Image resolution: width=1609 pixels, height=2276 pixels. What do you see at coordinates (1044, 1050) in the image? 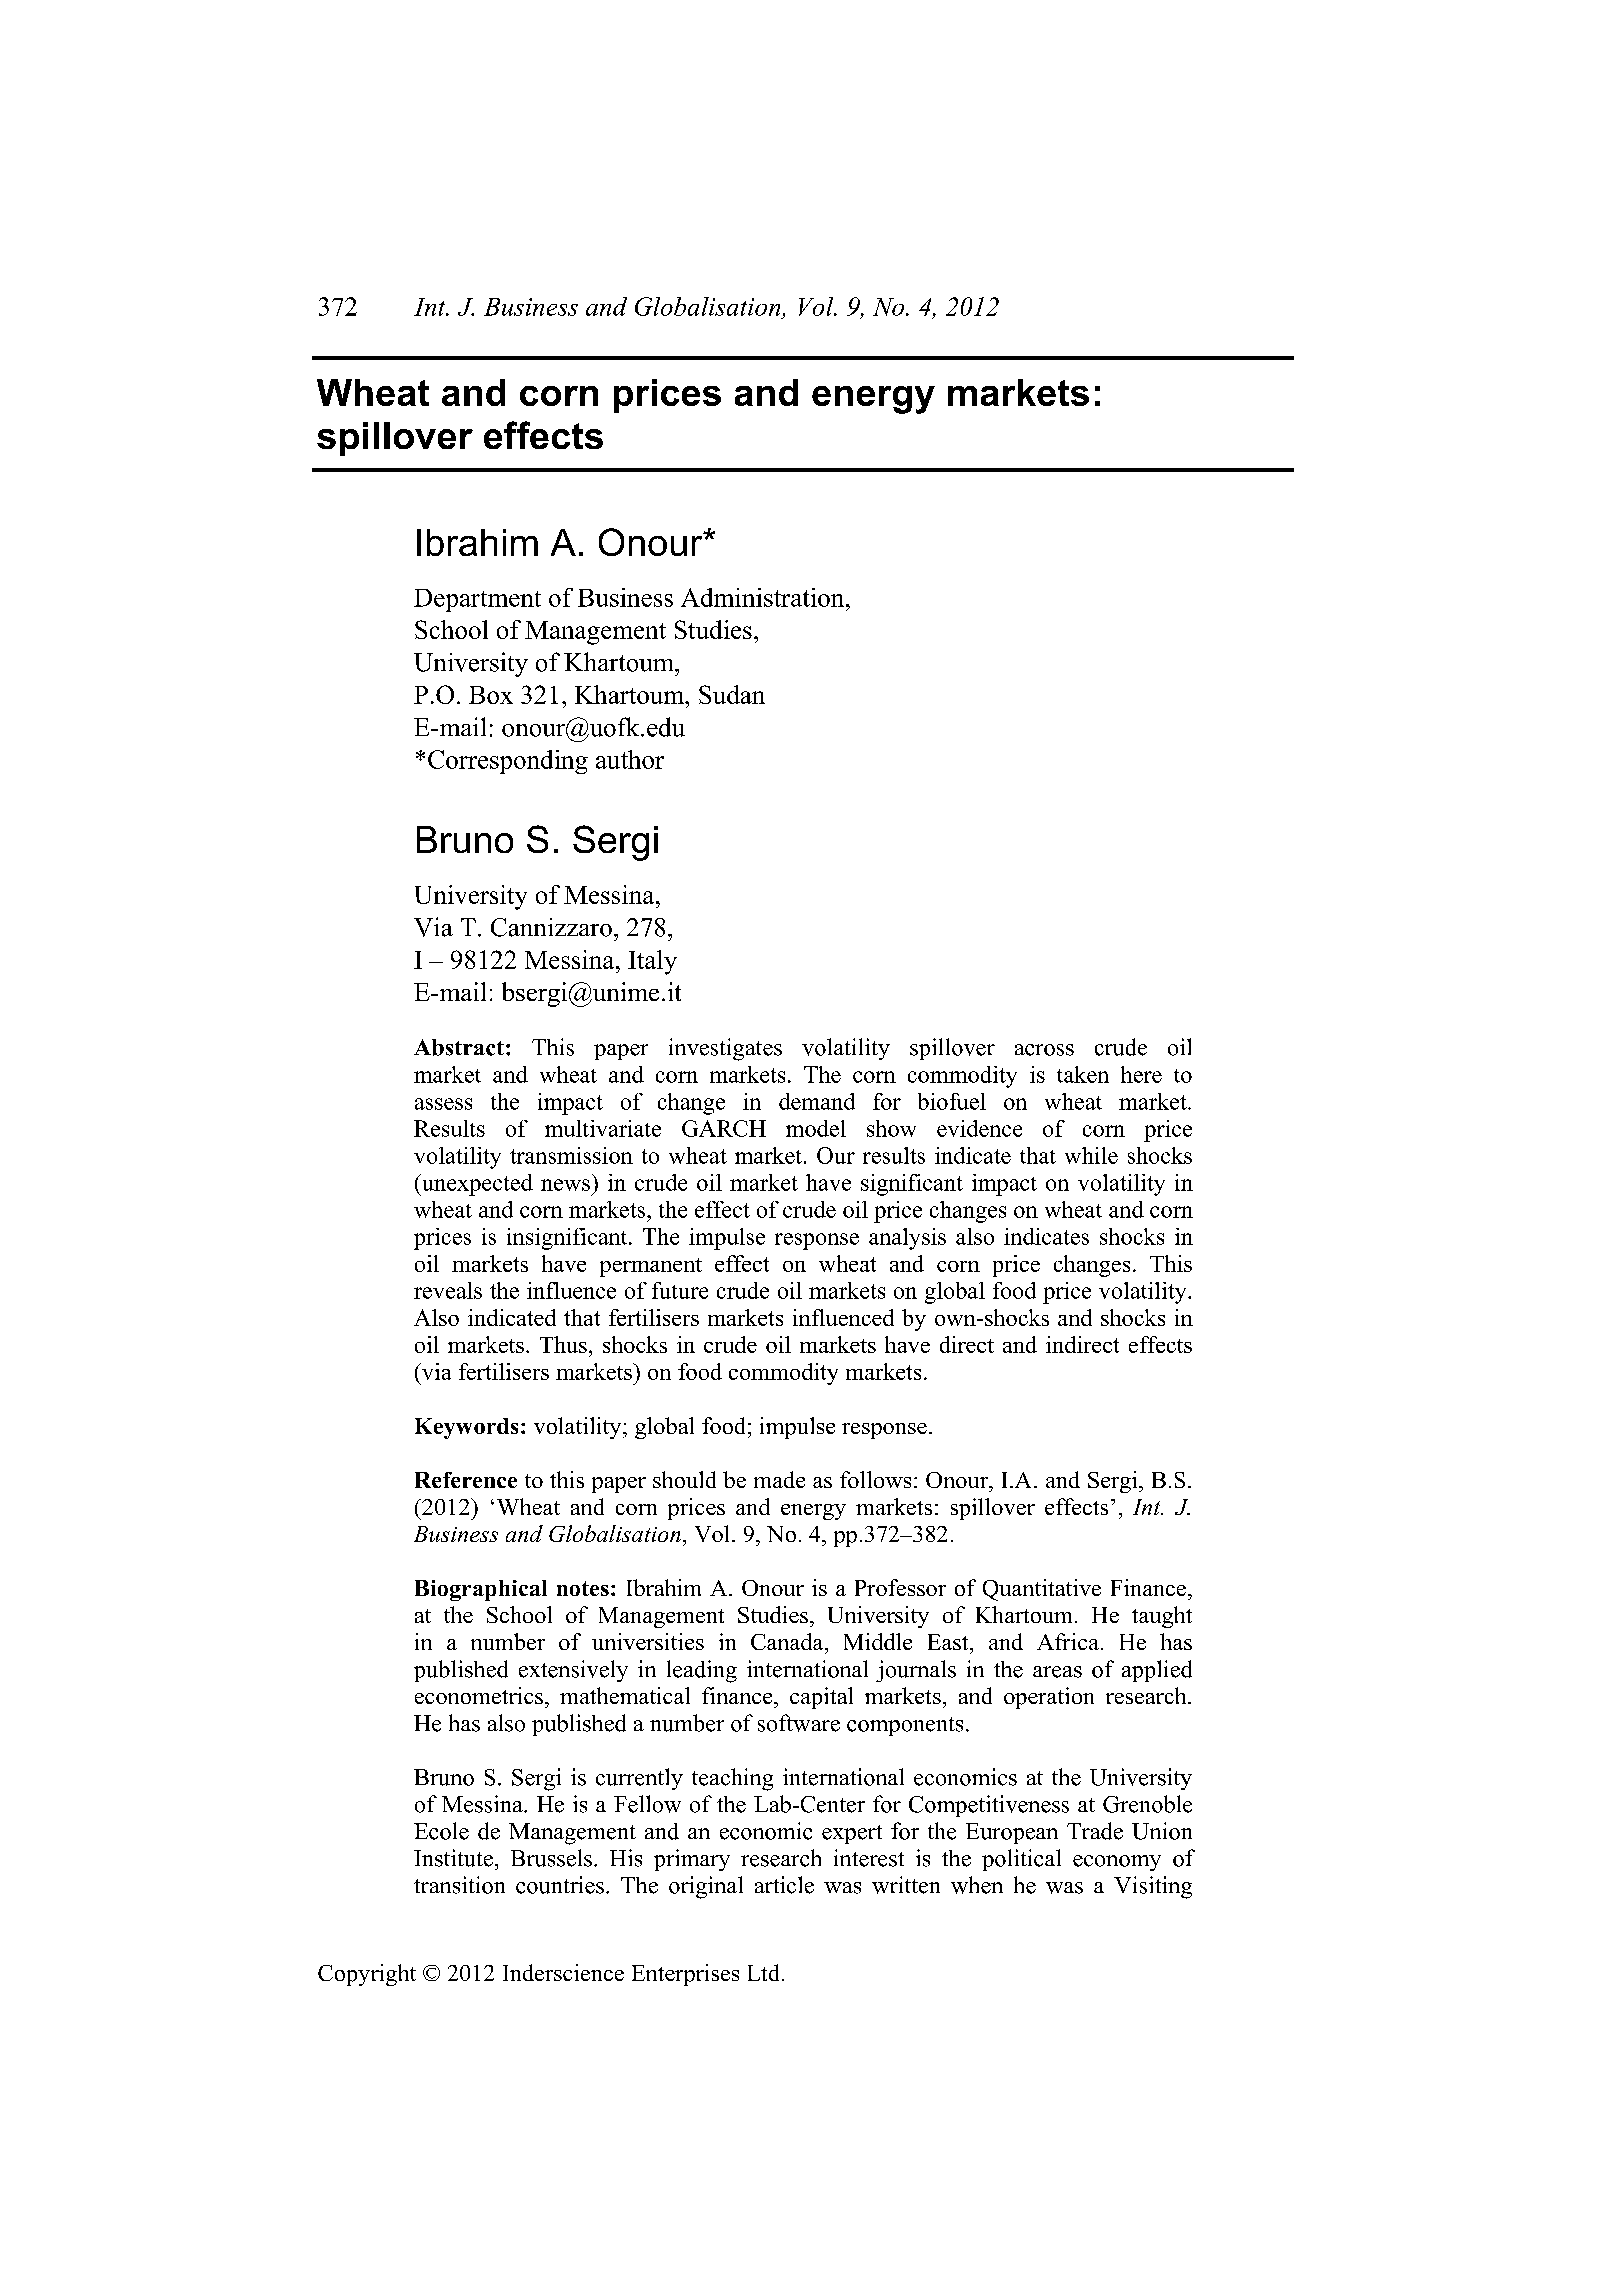
I see `across` at bounding box center [1044, 1050].
